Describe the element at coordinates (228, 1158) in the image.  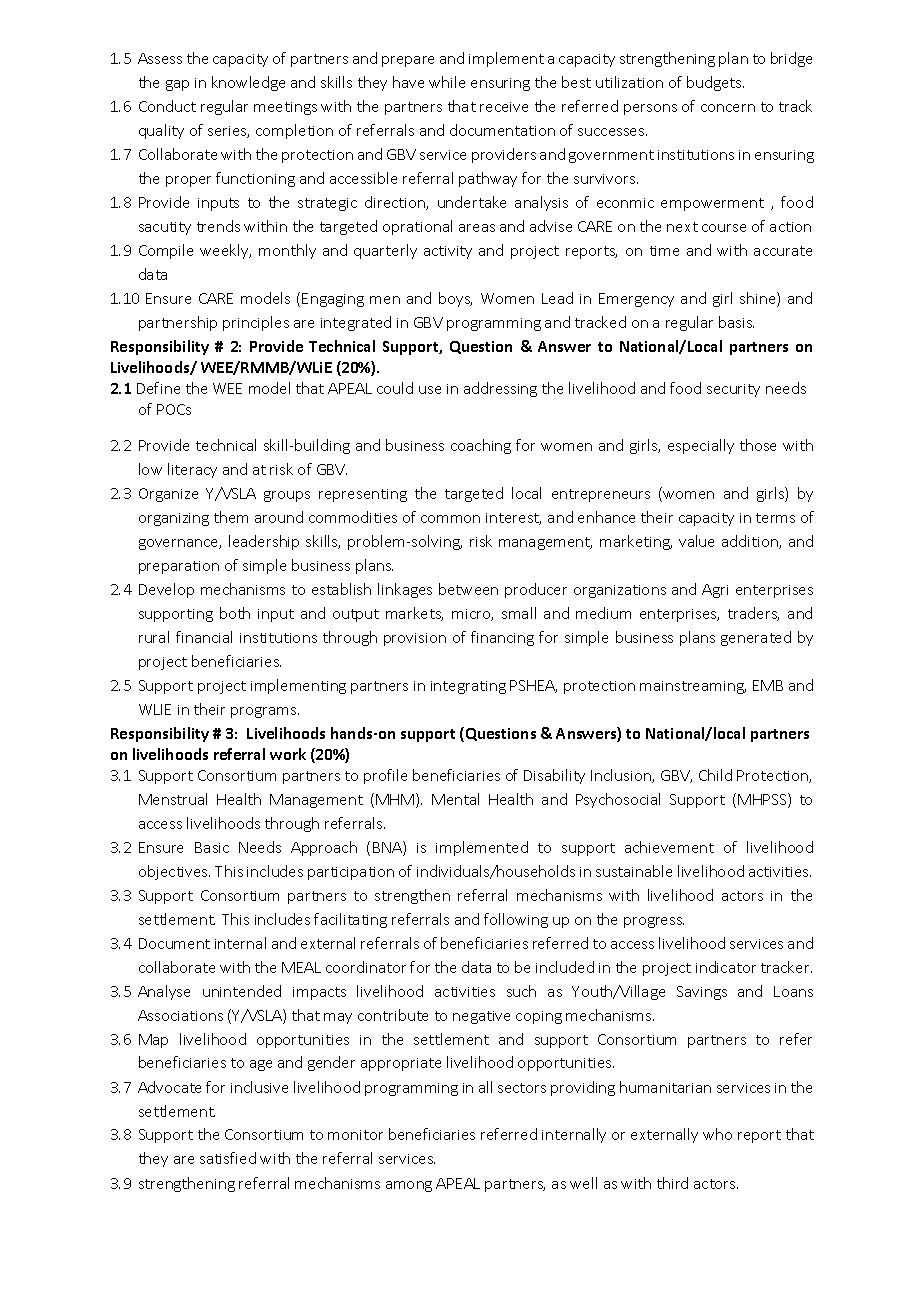
I see `satisfied` at that location.
